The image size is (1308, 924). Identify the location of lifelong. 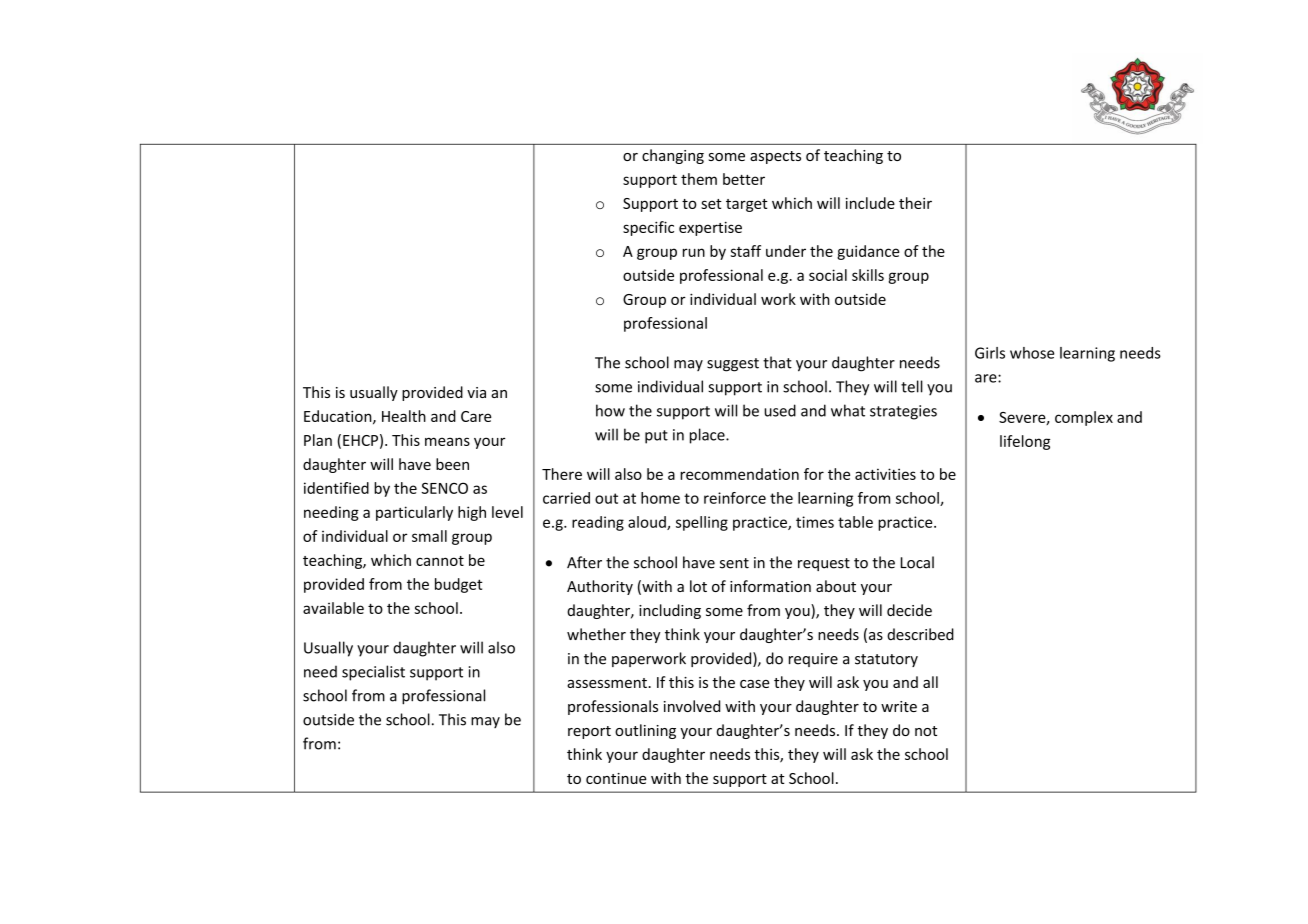
(1025, 442).
